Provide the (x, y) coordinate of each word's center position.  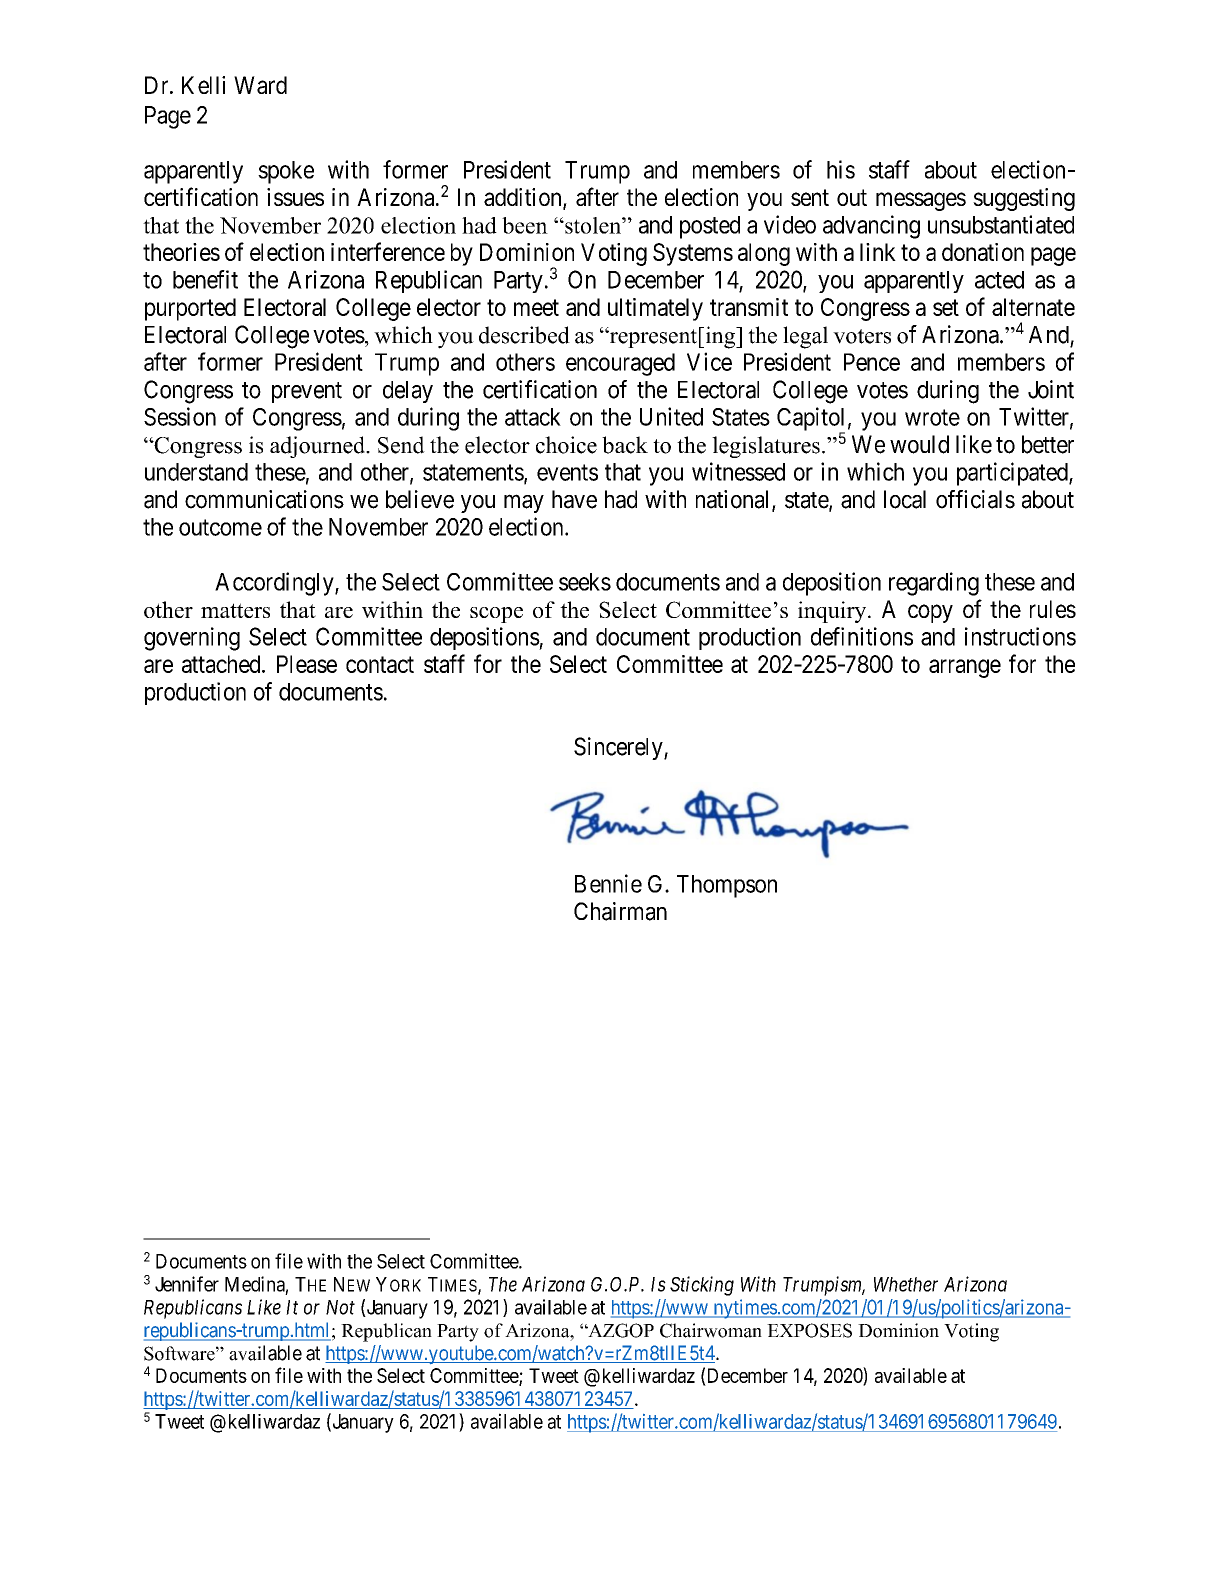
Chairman (620, 911)
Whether (906, 1284)
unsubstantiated (1001, 224)
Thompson (727, 886)
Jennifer (187, 1284)
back (625, 445)
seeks (585, 582)
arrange (965, 668)
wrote (932, 417)
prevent (307, 392)
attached (222, 664)
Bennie (608, 883)
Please (307, 664)
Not (340, 1307)
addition (524, 198)
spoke (286, 172)
